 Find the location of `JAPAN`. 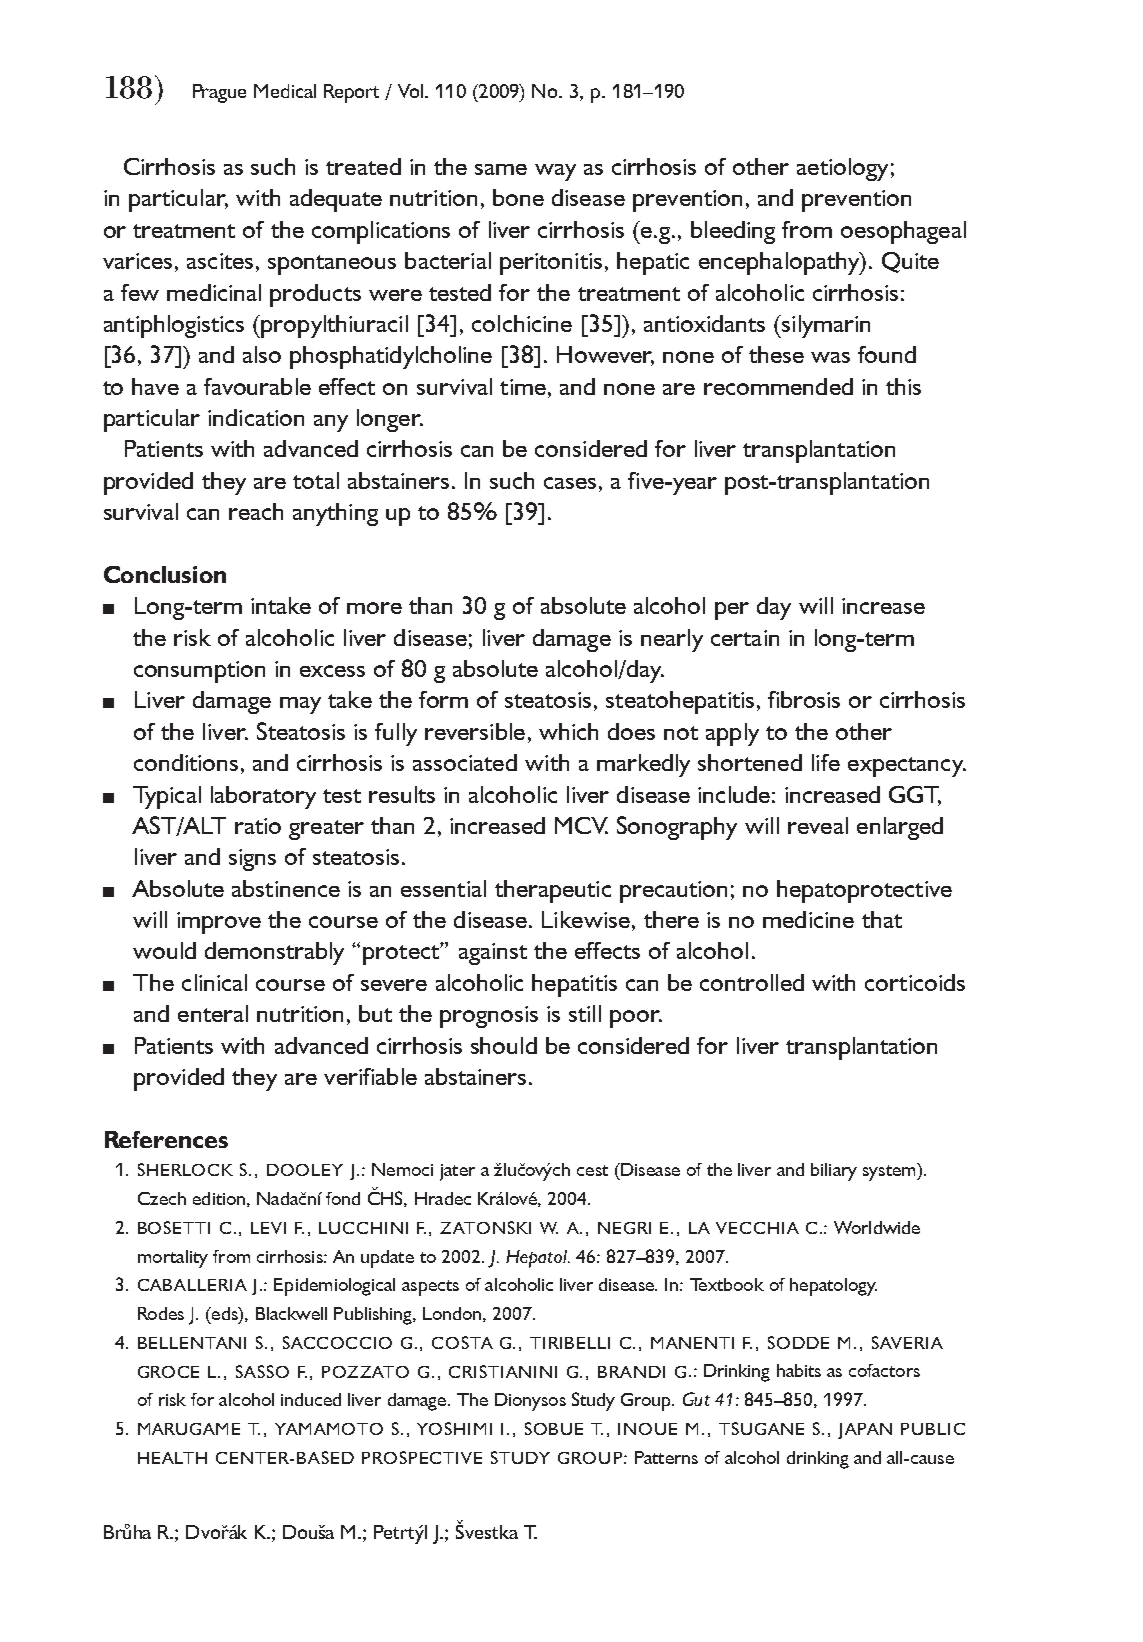

JAPAN is located at coordinates (865, 1431).
